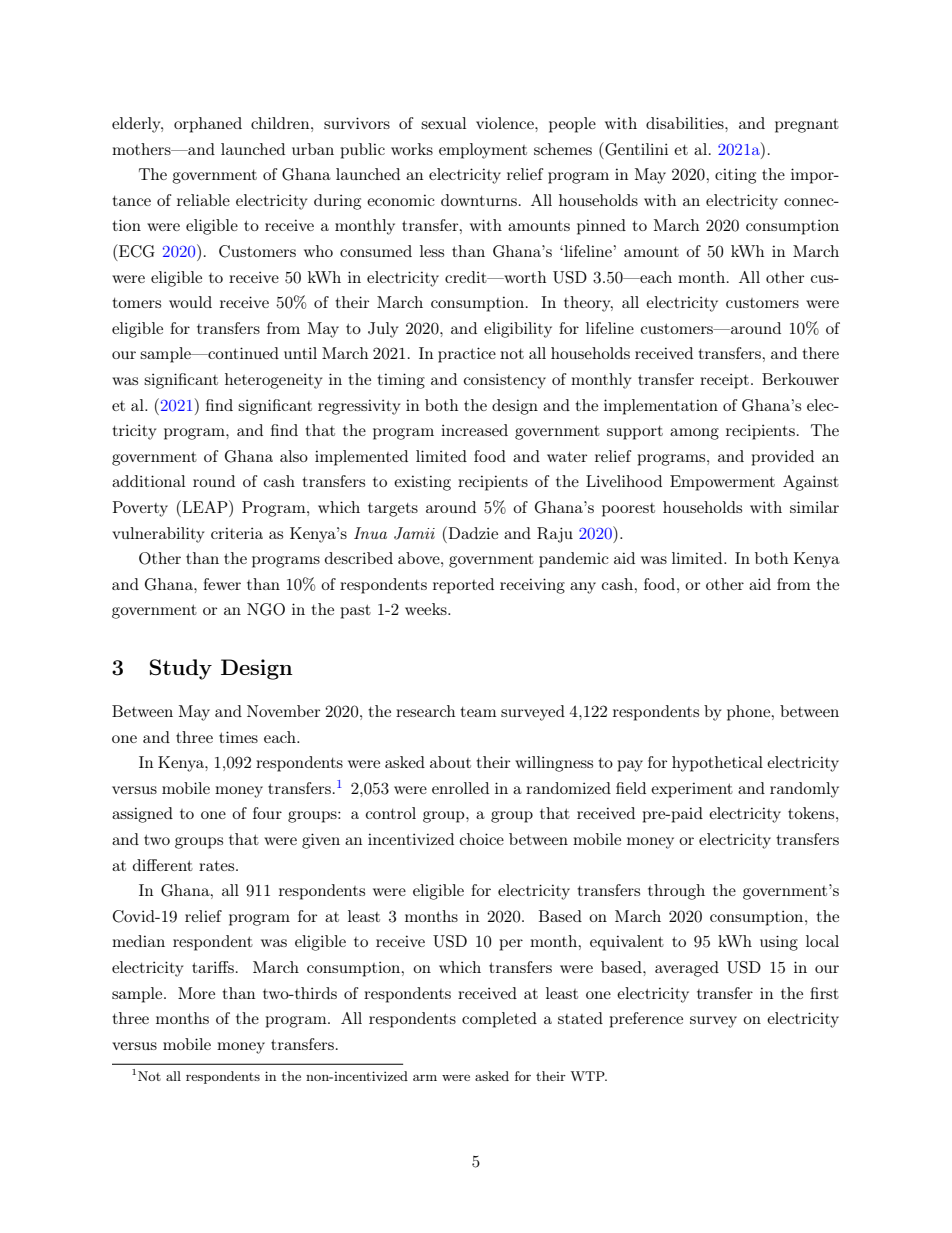  What do you see at coordinates (483, 151) in the screenshot?
I see `employment` at bounding box center [483, 151].
